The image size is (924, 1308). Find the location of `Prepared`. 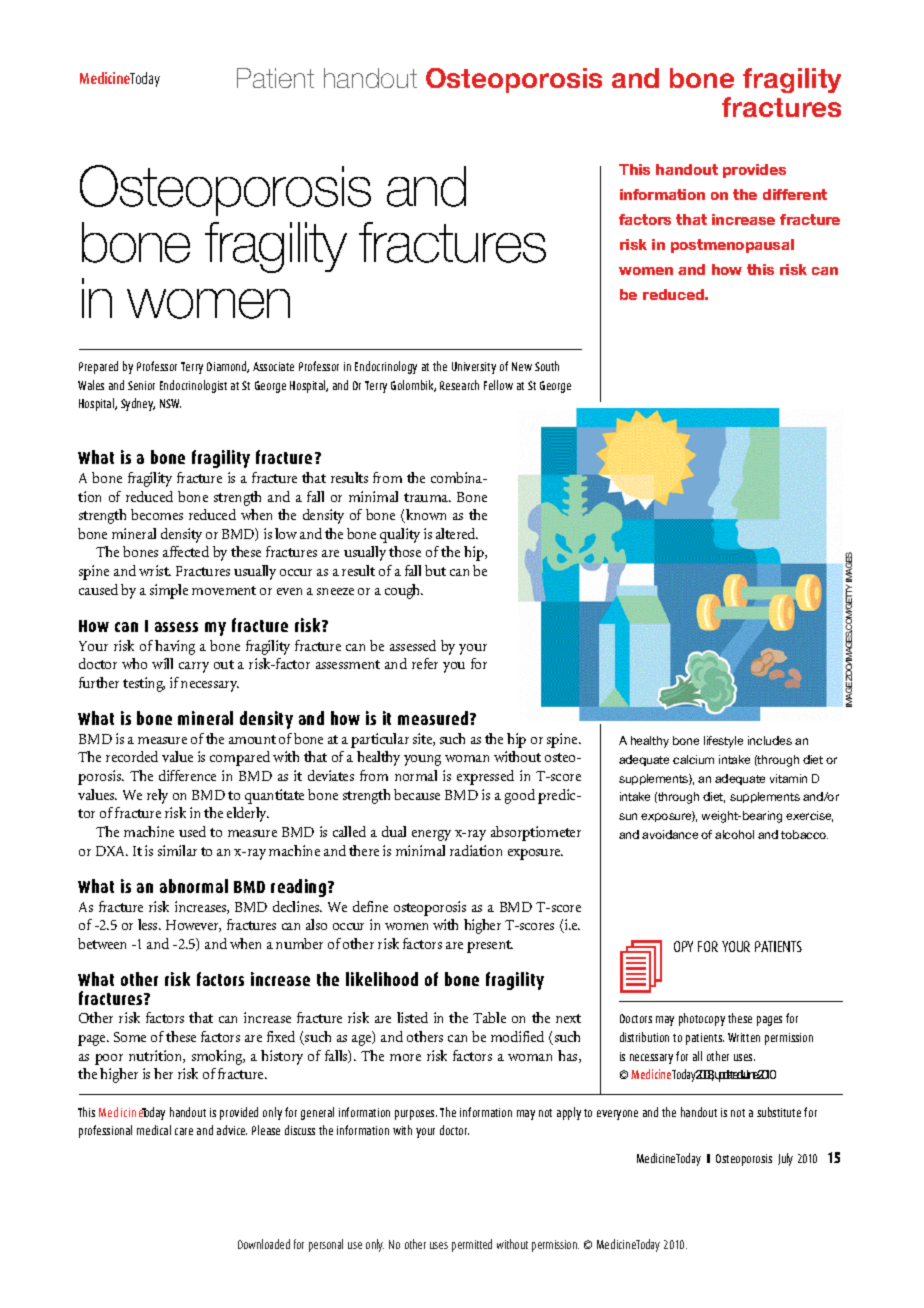

Prepared is located at coordinates (98, 367).
